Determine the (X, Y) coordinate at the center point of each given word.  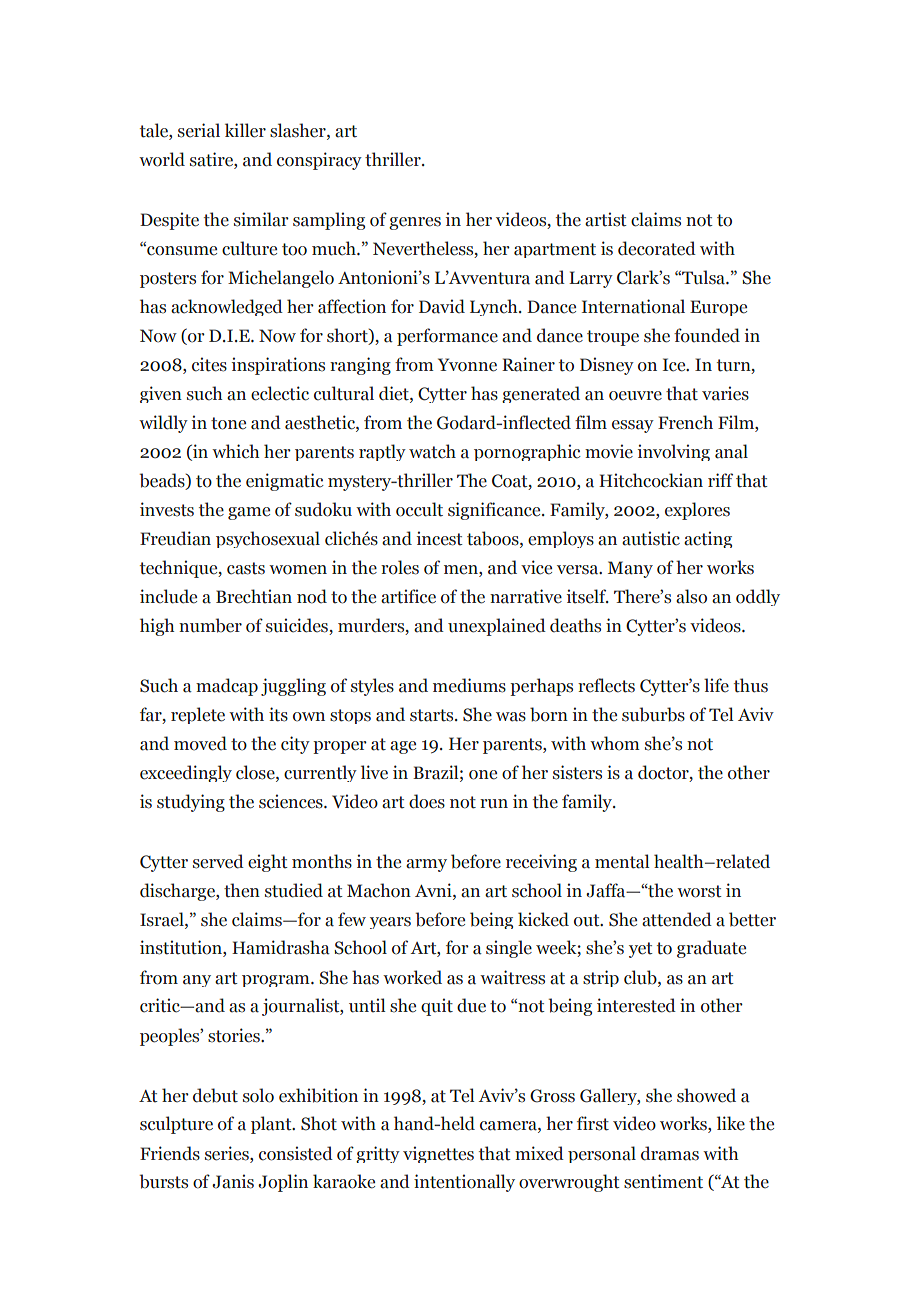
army (426, 865)
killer (245, 130)
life (716, 685)
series (228, 1153)
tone (228, 423)
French (685, 422)
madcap (227, 687)
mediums (469, 685)
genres (415, 223)
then (242, 890)
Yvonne (467, 365)
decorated (657, 248)
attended (677, 919)
